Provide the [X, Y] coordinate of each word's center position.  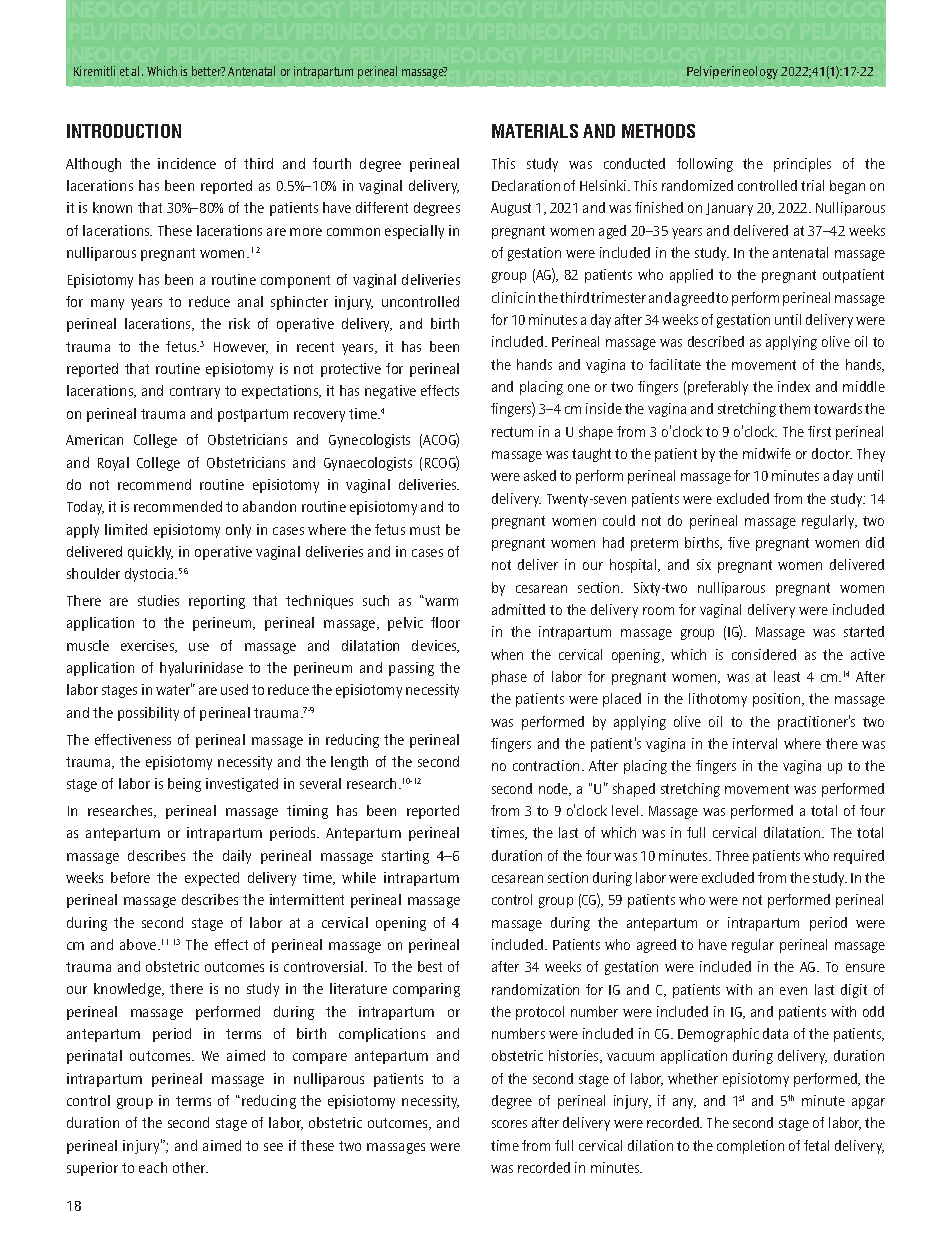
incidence [187, 163]
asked [540, 475]
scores [509, 1124]
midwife [767, 453]
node [555, 789]
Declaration [526, 185]
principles [802, 165]
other [190, 1167]
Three [732, 855]
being [184, 785]
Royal [113, 464]
